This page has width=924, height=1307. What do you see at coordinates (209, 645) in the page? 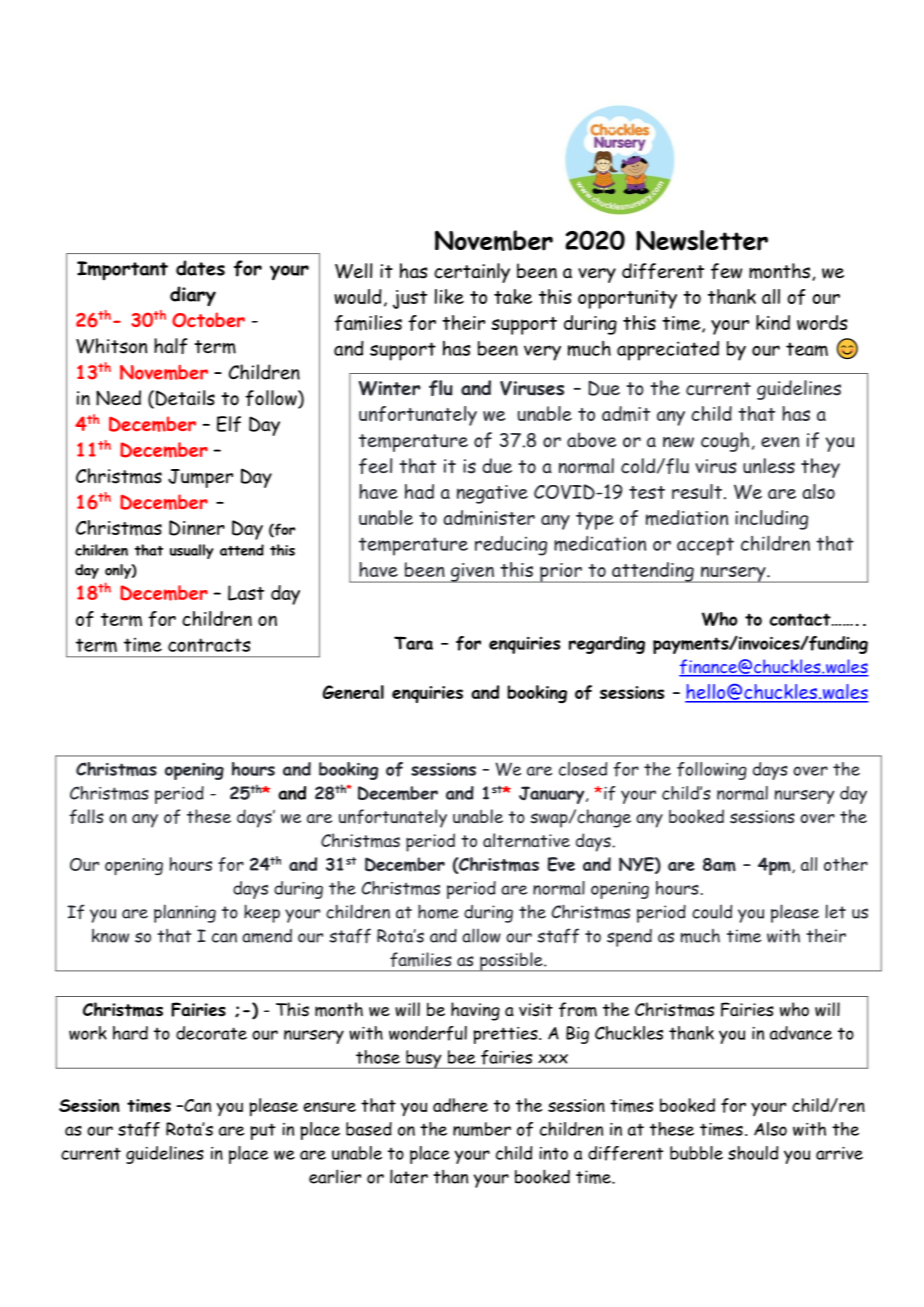
I see `contracts` at bounding box center [209, 645].
